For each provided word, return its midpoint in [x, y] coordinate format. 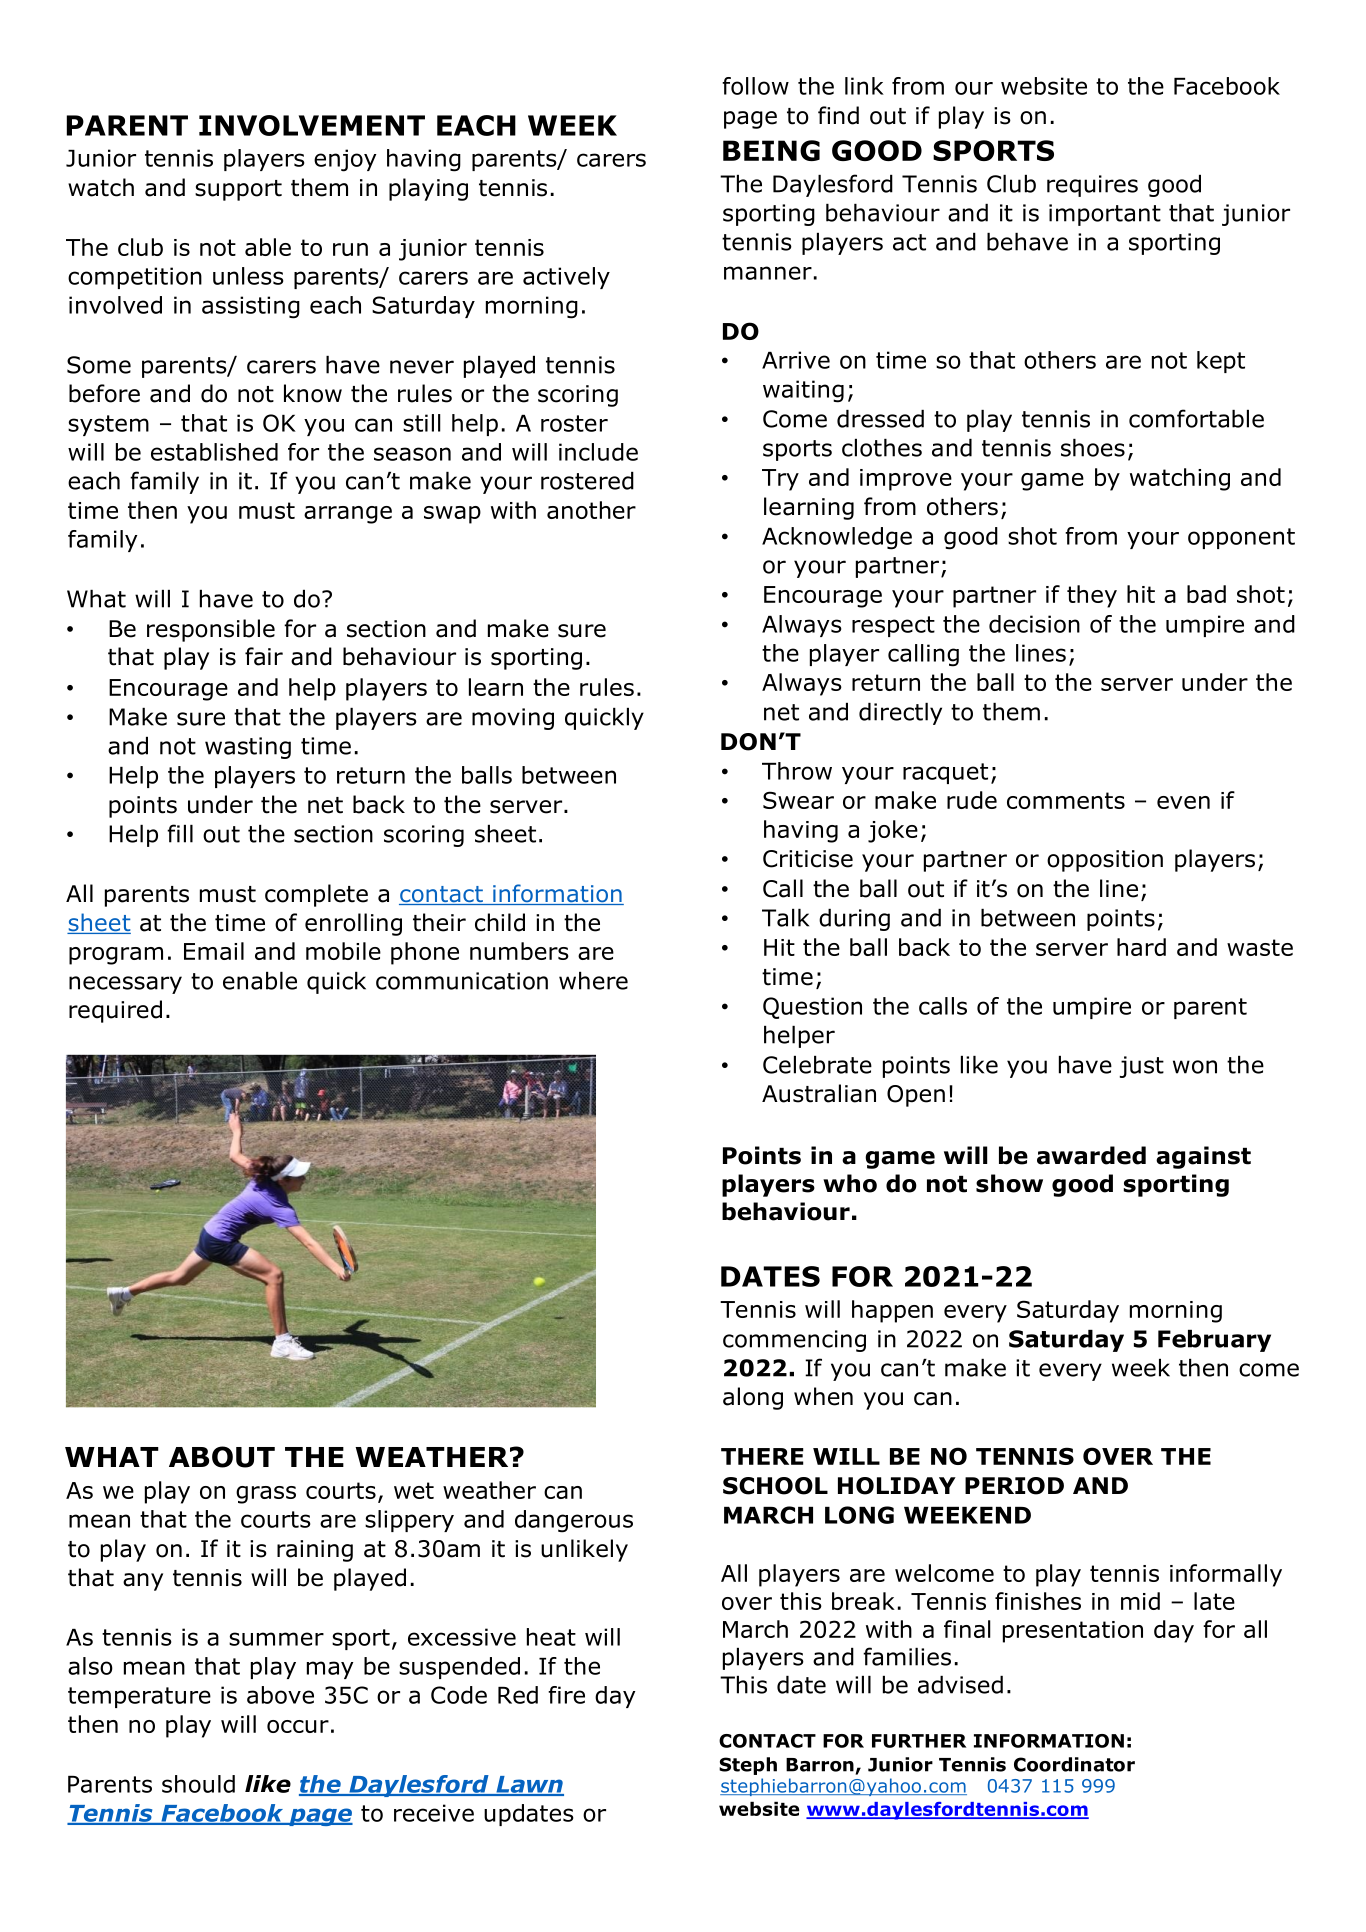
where [593, 981]
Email [214, 951]
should [198, 1784]
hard [1141, 947]
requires [1092, 186]
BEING [771, 150]
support [238, 190]
